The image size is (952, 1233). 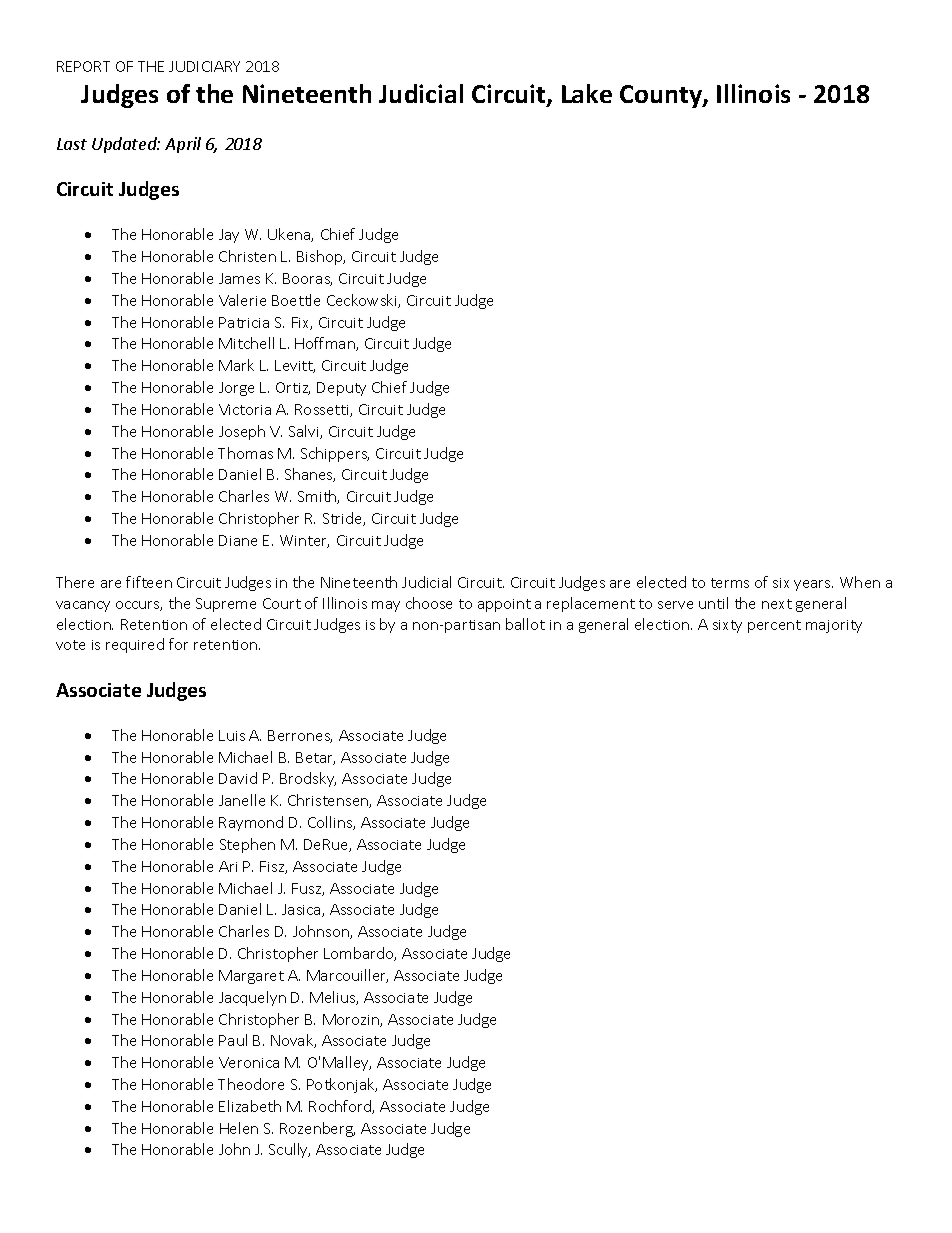 What do you see at coordinates (289, 1150) in the image?
I see `Scully` at bounding box center [289, 1150].
